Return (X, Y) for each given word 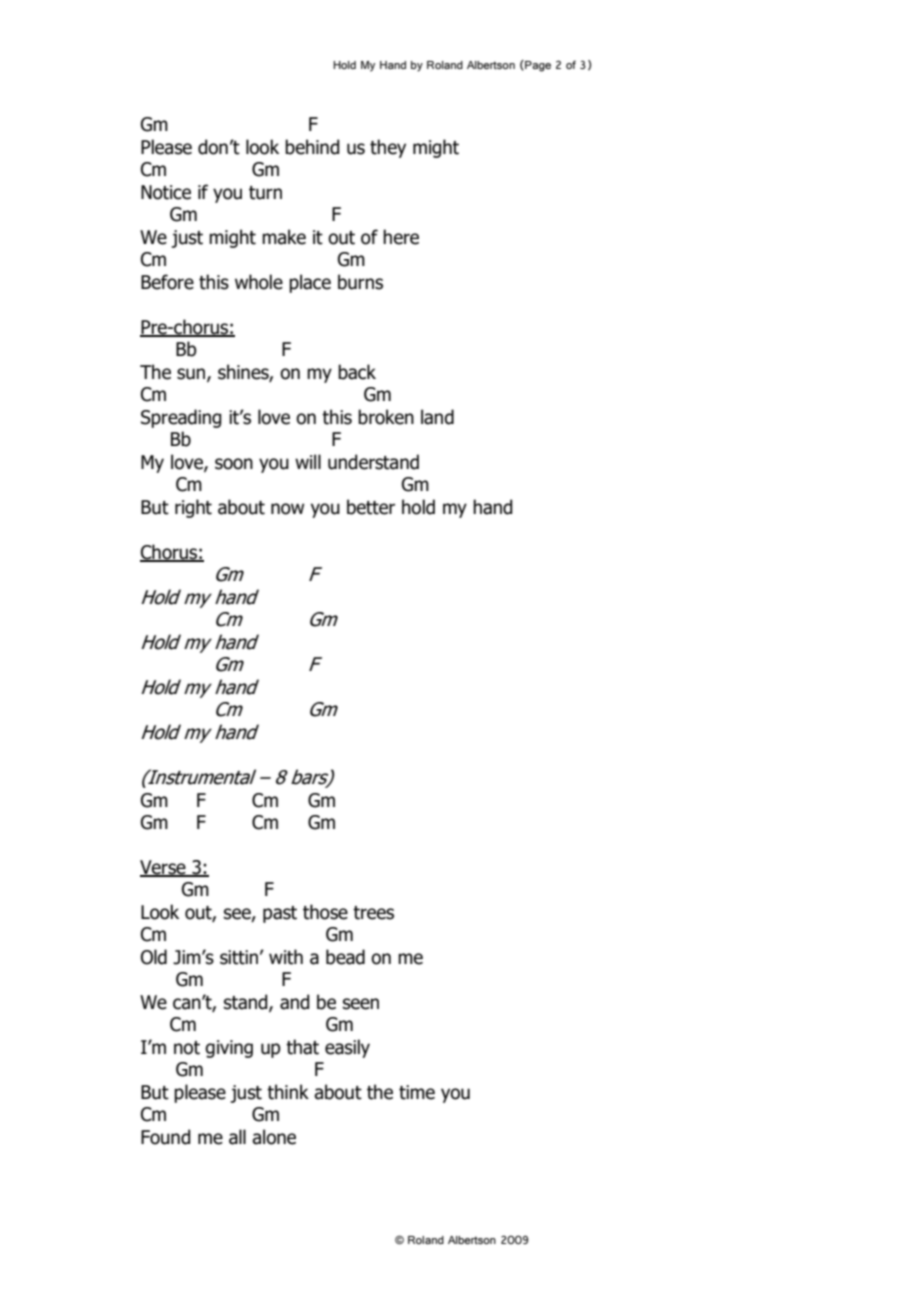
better (371, 507)
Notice (166, 192)
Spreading (181, 418)
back (357, 372)
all (237, 1137)
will (308, 461)
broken (386, 417)
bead (345, 957)
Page (537, 66)
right (193, 508)
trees (373, 913)
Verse (164, 868)
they (388, 148)
